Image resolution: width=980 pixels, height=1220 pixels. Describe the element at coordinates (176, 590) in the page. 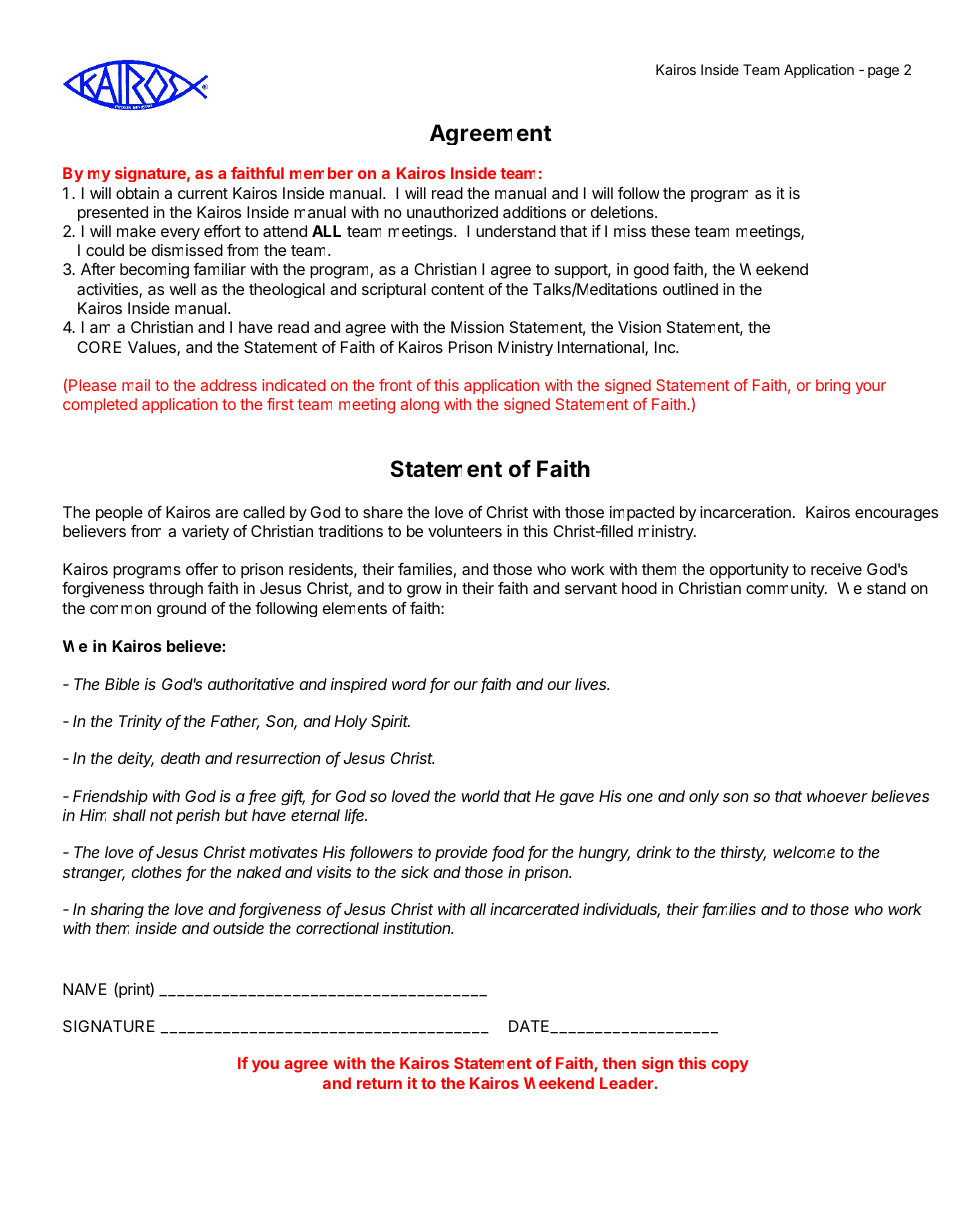

I see `through` at that location.
